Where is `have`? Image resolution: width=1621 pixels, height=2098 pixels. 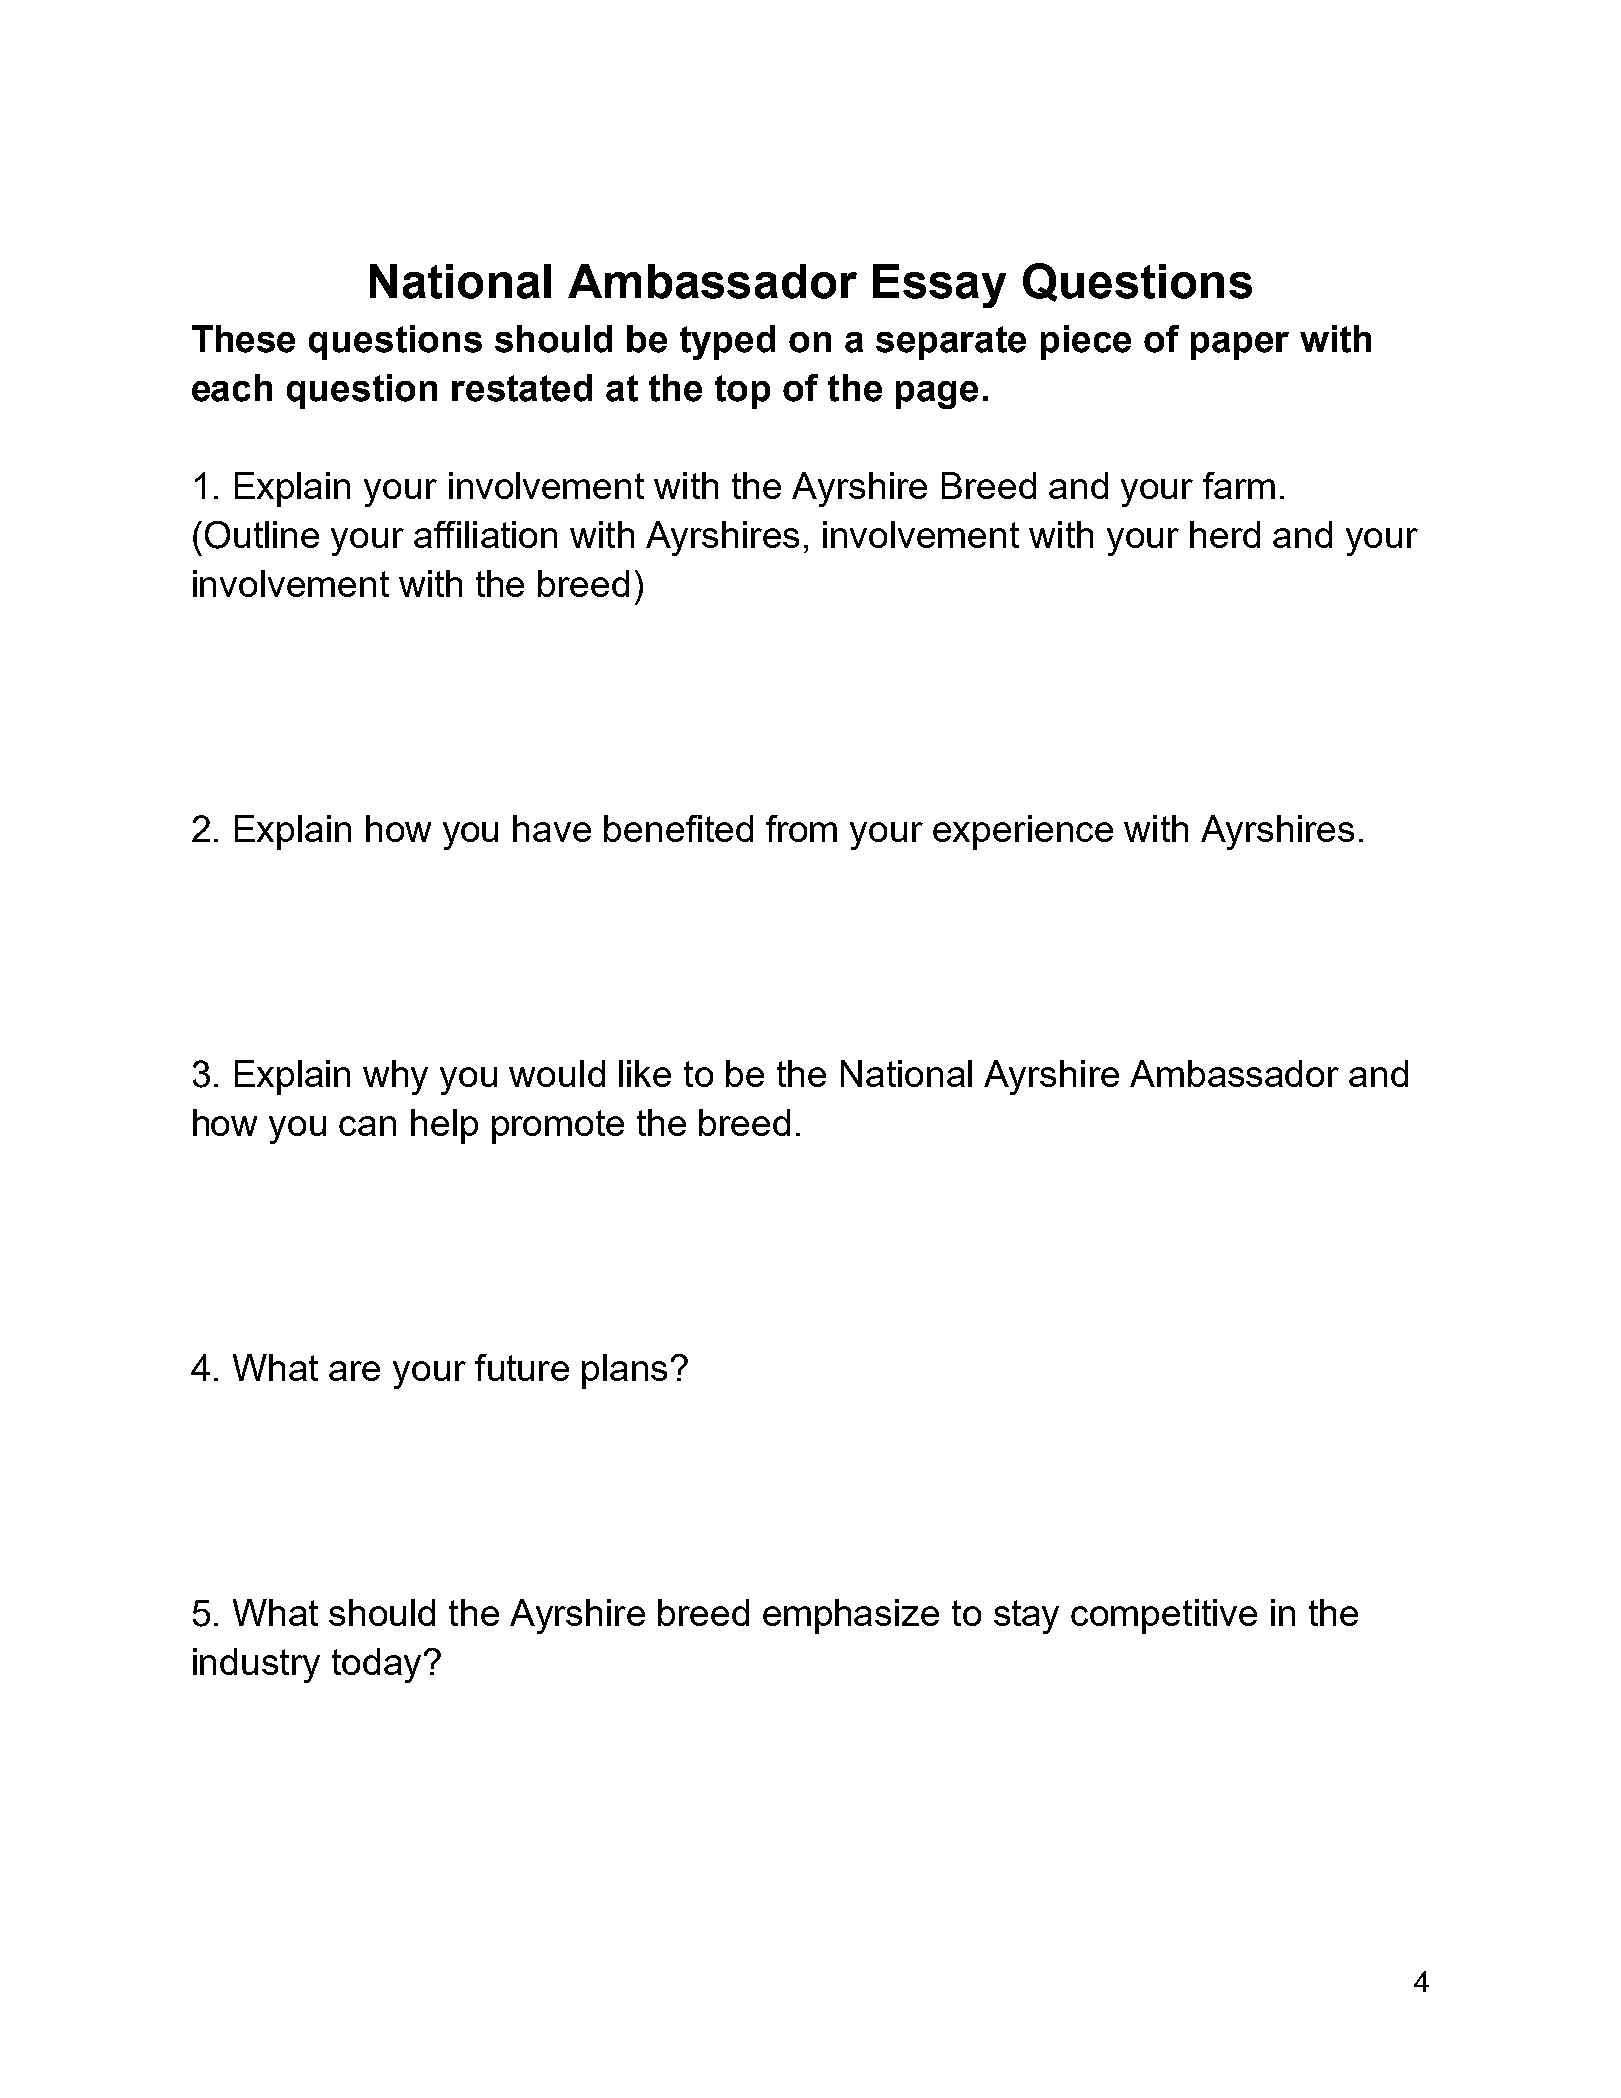 have is located at coordinates (552, 828).
